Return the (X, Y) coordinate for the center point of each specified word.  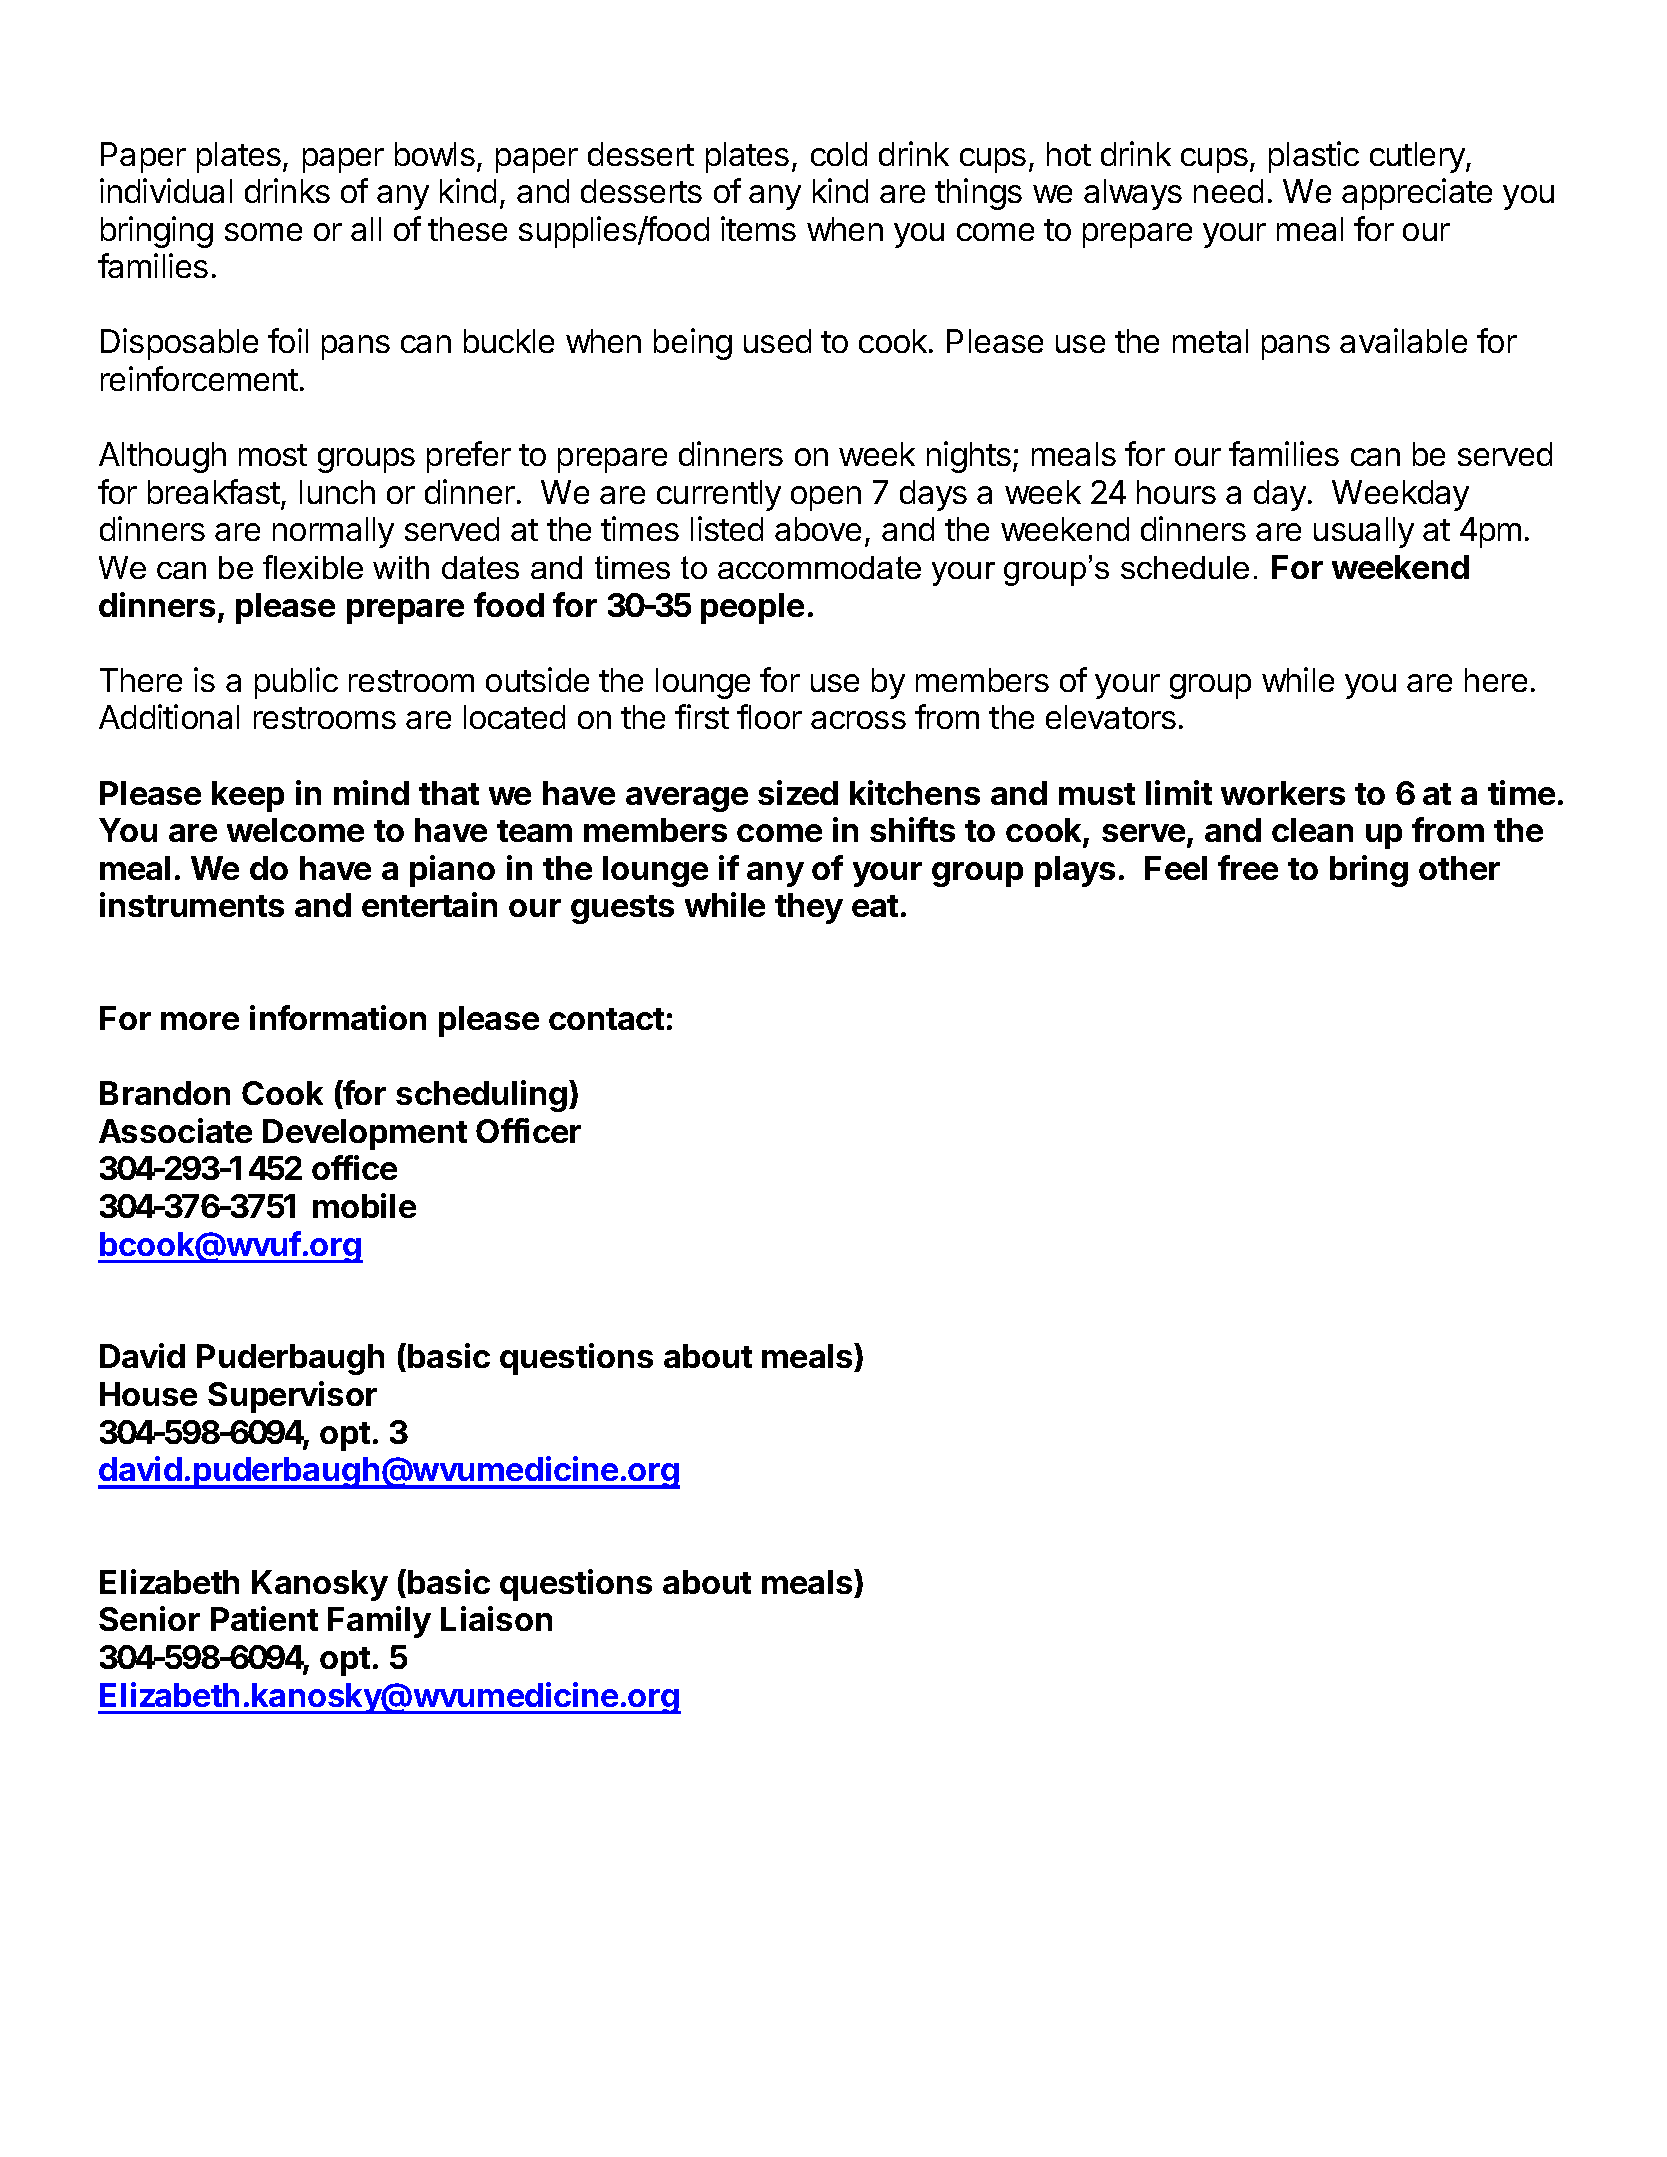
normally (333, 532)
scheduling (481, 1096)
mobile (364, 1205)
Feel (1176, 868)
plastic (1314, 157)
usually (1364, 532)
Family (379, 1622)
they (809, 908)
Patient (264, 1618)
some (263, 232)
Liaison (496, 1618)
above (818, 529)
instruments (192, 904)
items (758, 228)
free (1248, 867)
